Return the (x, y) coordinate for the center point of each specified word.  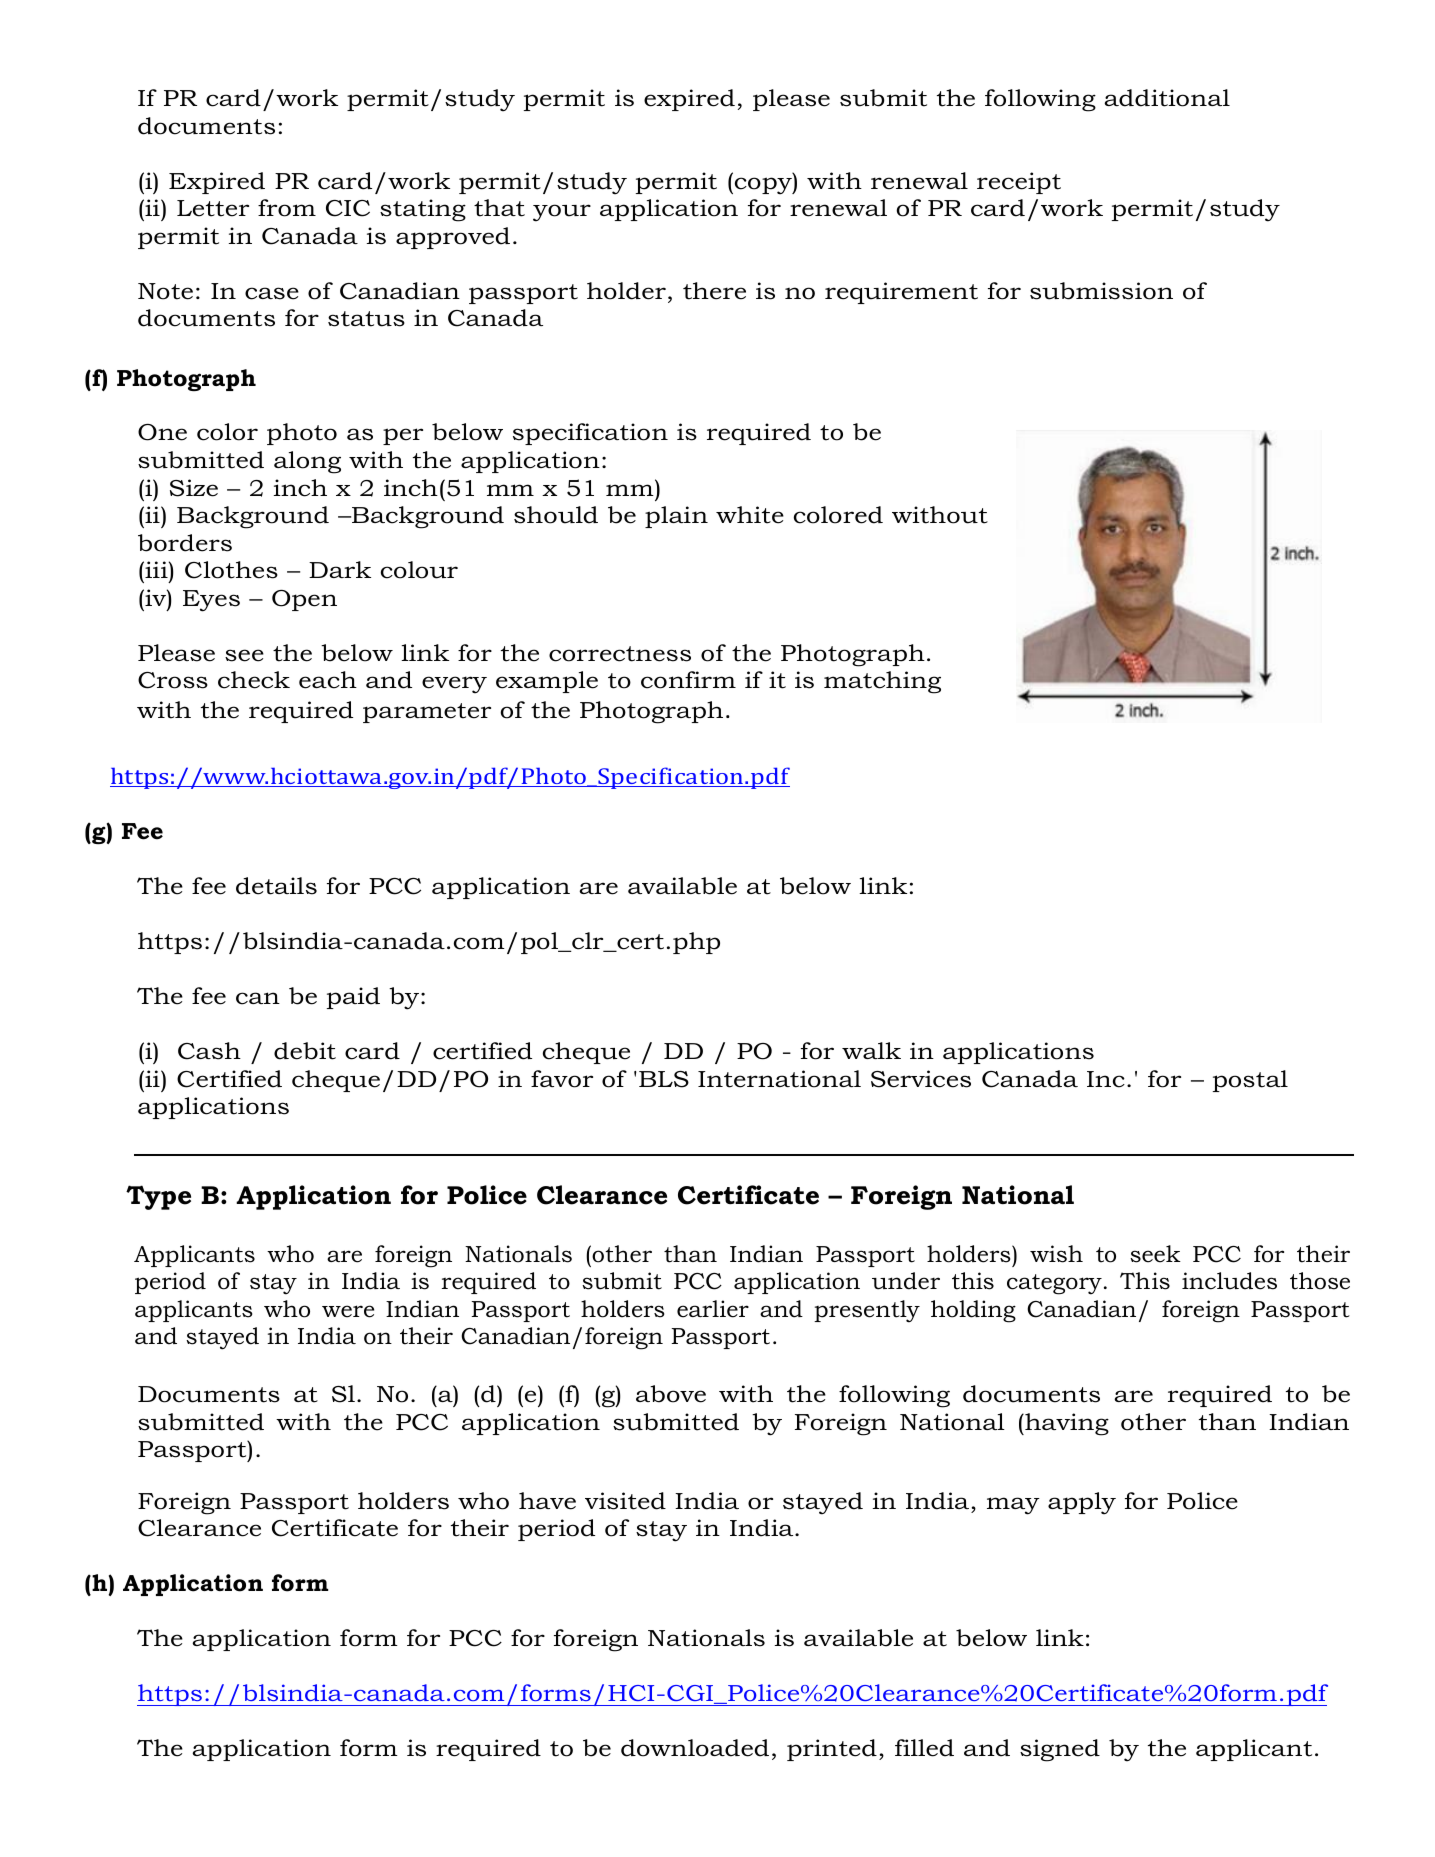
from (287, 208)
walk (871, 1050)
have (547, 1501)
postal (1250, 1081)
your (562, 213)
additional (1167, 98)
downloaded (695, 1748)
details (276, 886)
